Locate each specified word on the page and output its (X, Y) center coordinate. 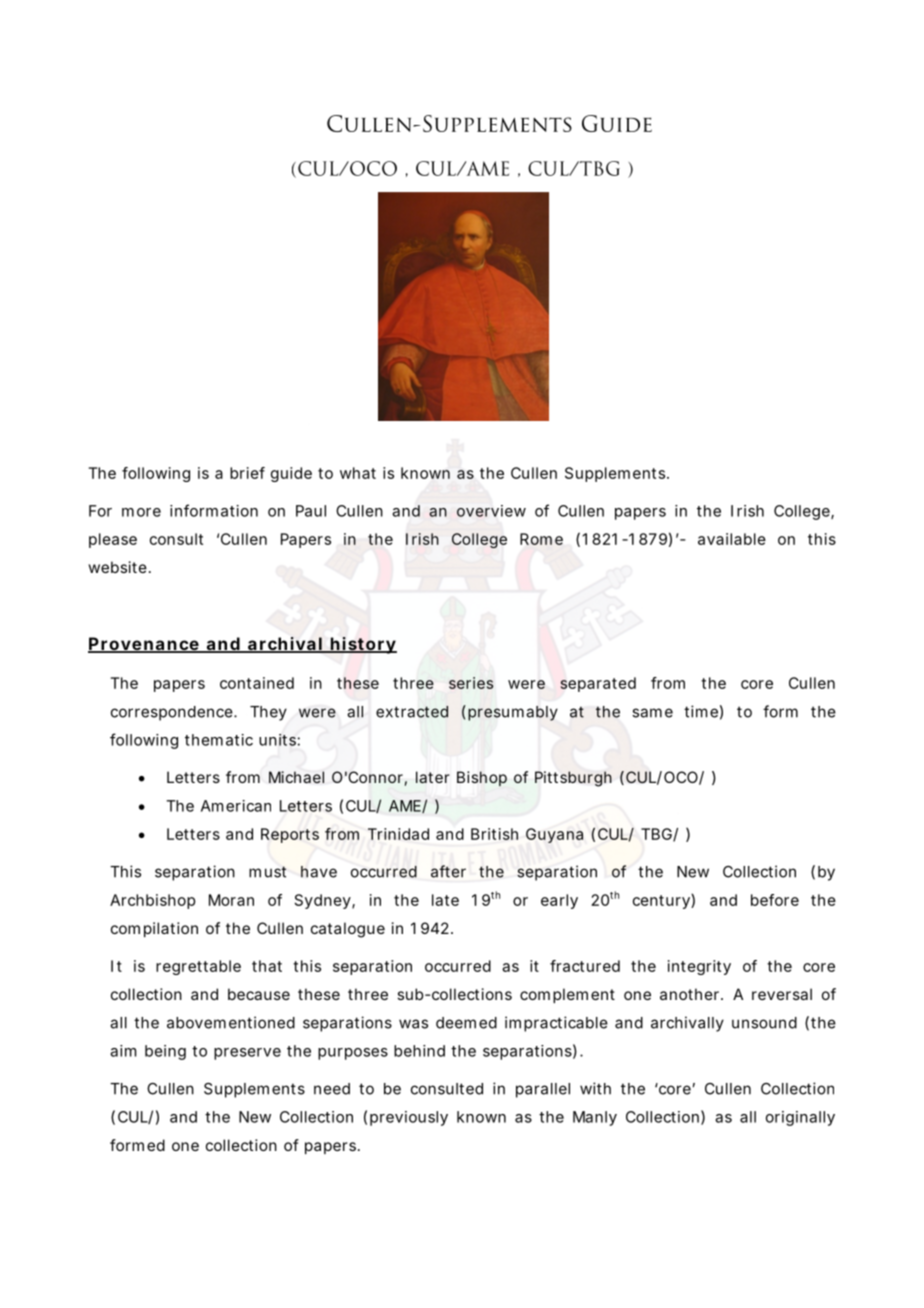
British (494, 834)
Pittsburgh (573, 779)
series (471, 683)
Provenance (144, 645)
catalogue (348, 930)
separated (598, 684)
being (165, 1052)
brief (247, 473)
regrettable (198, 967)
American (236, 806)
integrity (699, 967)
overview (491, 511)
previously (409, 1118)
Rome (541, 539)
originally (800, 1118)
